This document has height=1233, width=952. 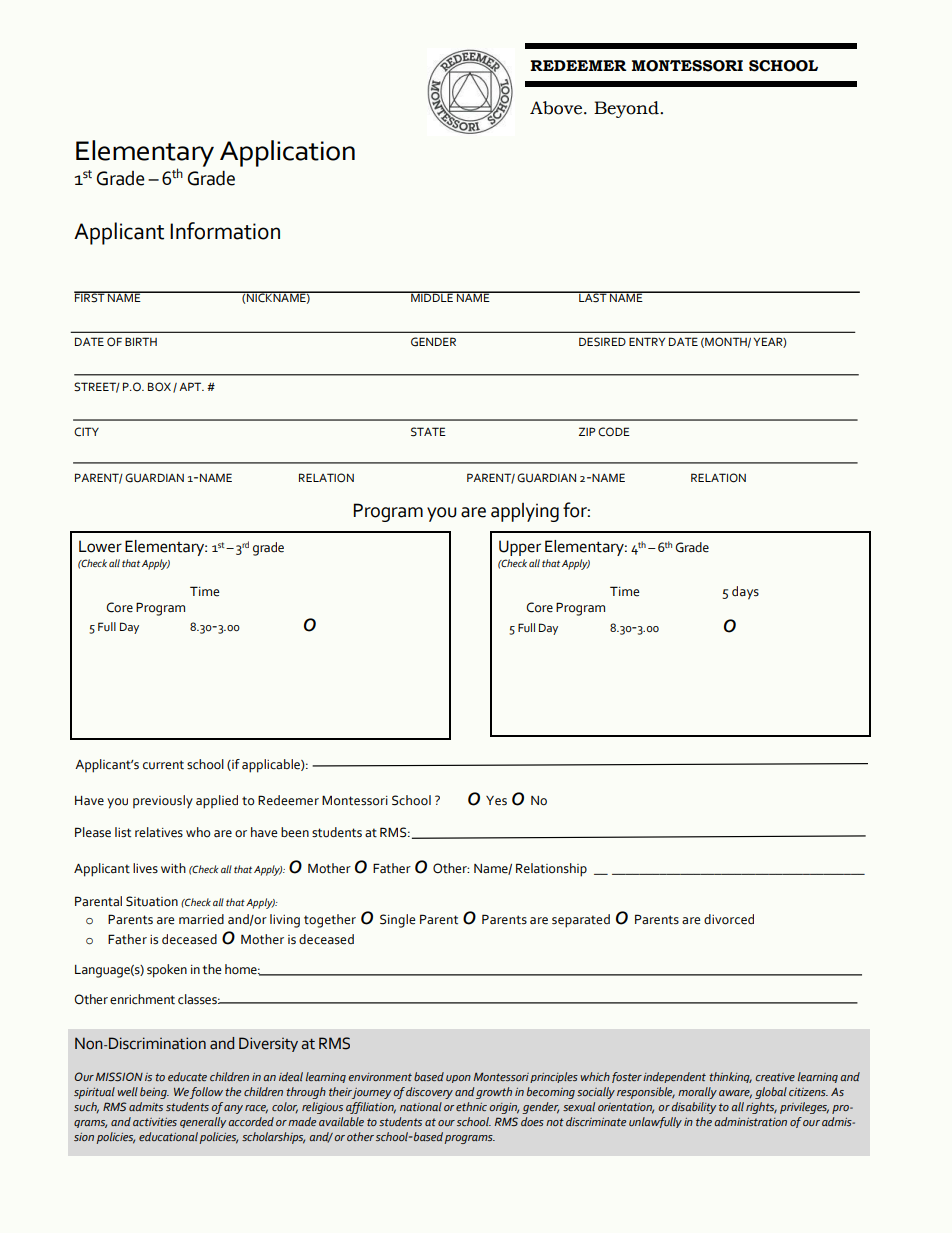 What do you see at coordinates (627, 109) in the document?
I see `Beyond` at bounding box center [627, 109].
